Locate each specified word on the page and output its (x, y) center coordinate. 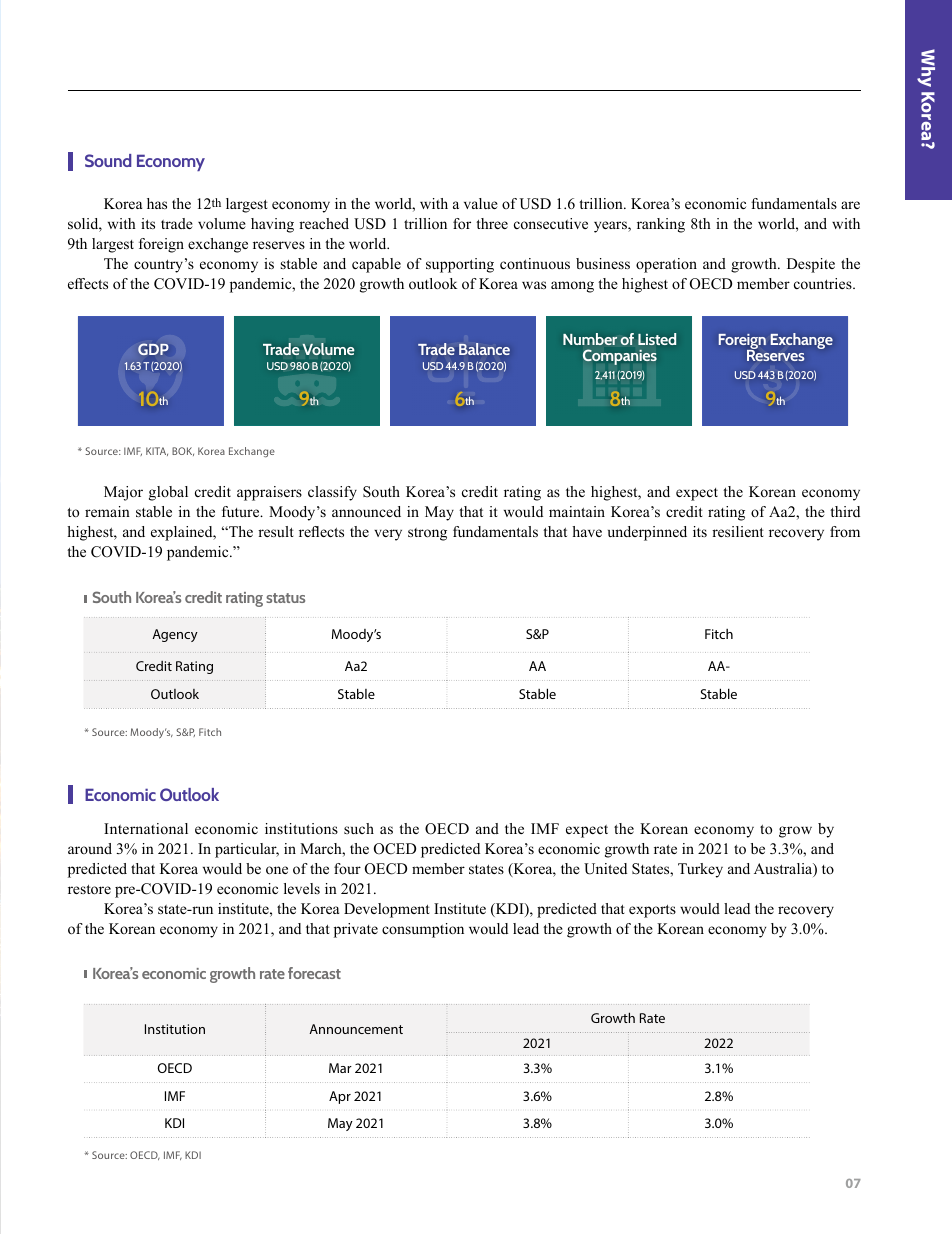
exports (652, 911)
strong (427, 534)
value (481, 203)
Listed (657, 339)
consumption (423, 930)
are (850, 205)
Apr (340, 1097)
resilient (738, 531)
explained (183, 533)
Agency (175, 635)
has (157, 203)
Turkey (700, 870)
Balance (484, 349)
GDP (153, 349)
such (359, 828)
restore (89, 889)
